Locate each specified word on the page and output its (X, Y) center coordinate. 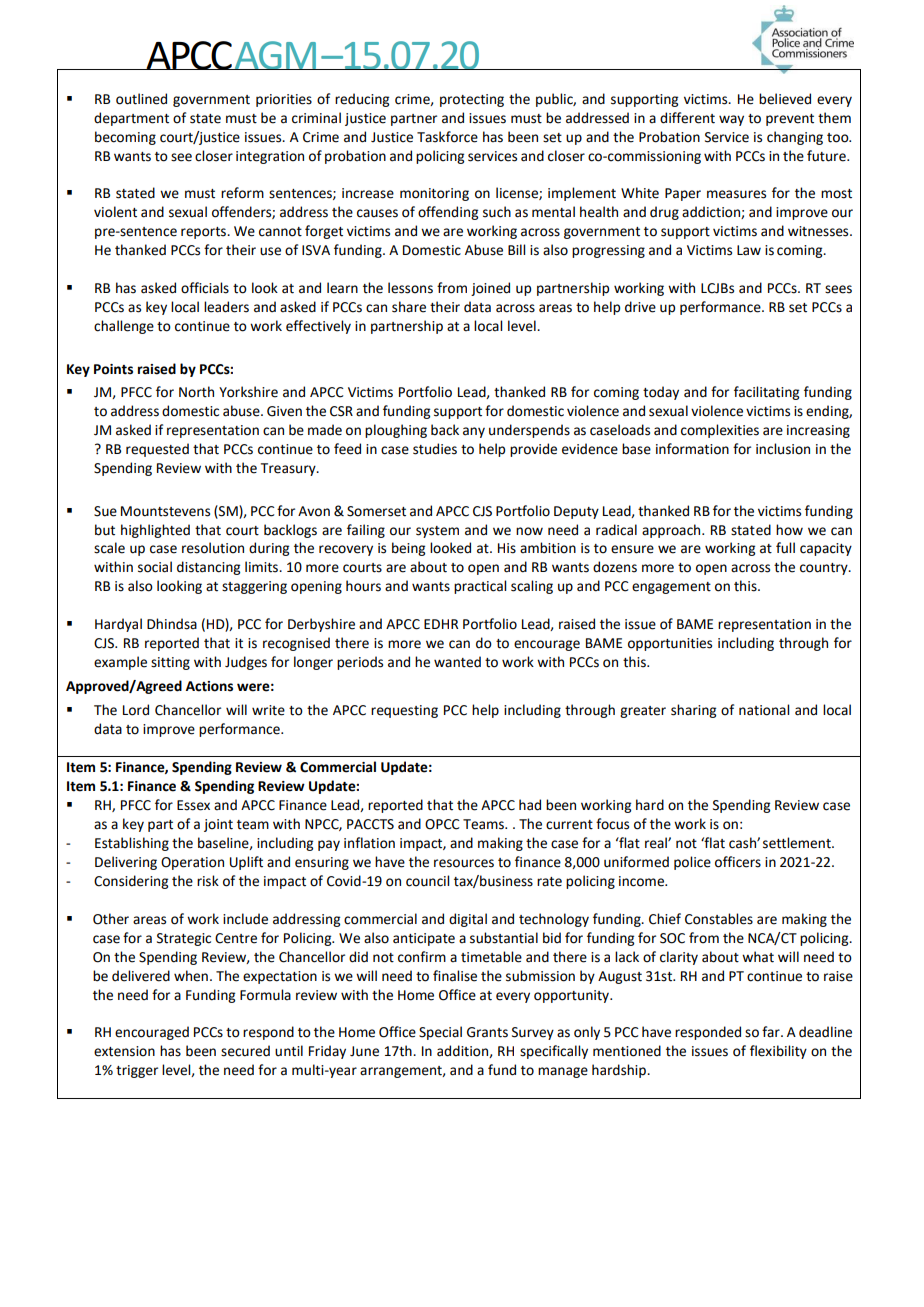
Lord (136, 710)
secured (245, 1051)
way (731, 120)
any (474, 432)
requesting (404, 711)
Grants (487, 1032)
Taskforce (447, 137)
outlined (141, 99)
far (772, 1031)
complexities (720, 431)
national (764, 710)
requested (157, 450)
